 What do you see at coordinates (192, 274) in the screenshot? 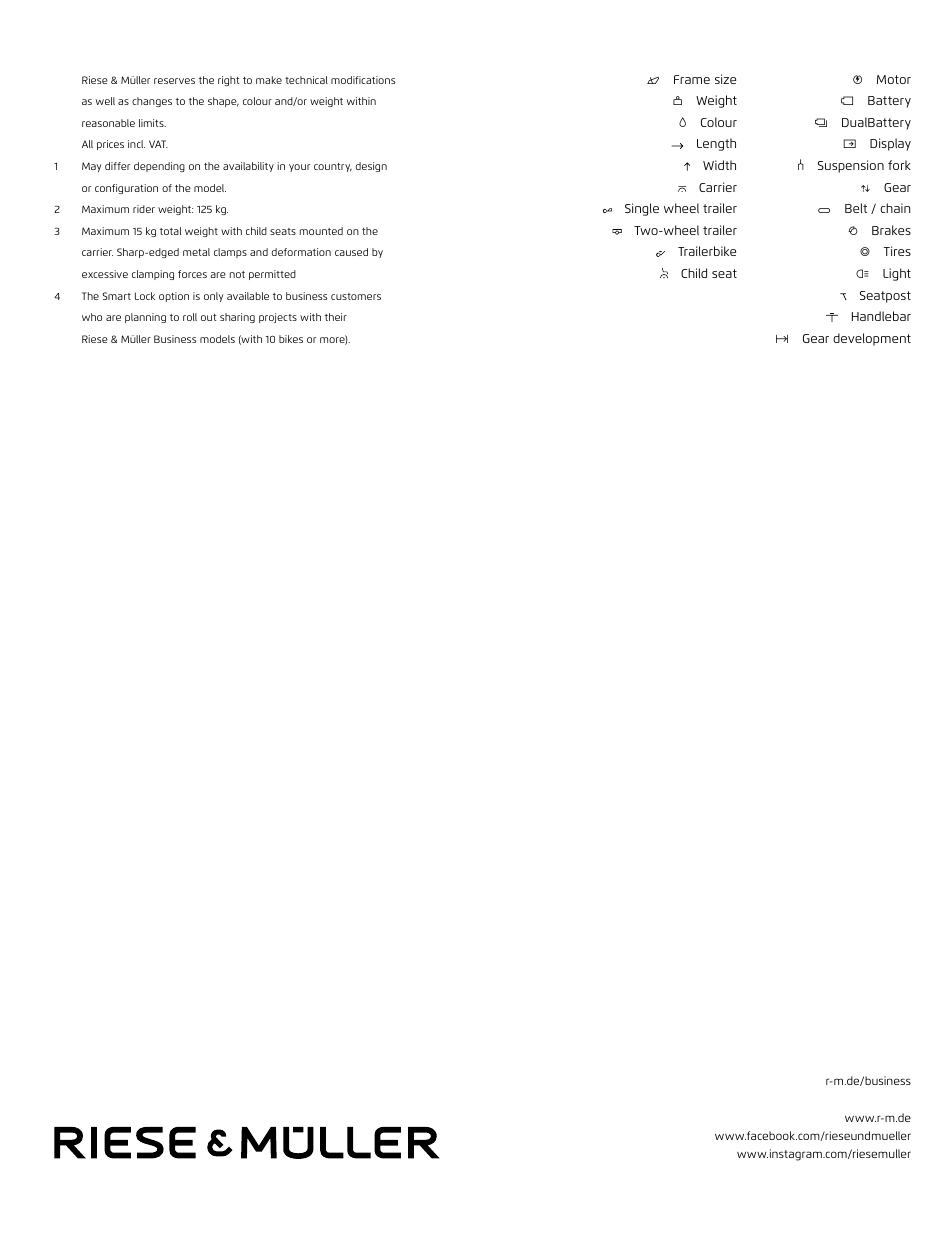
I see `forces` at bounding box center [192, 274].
